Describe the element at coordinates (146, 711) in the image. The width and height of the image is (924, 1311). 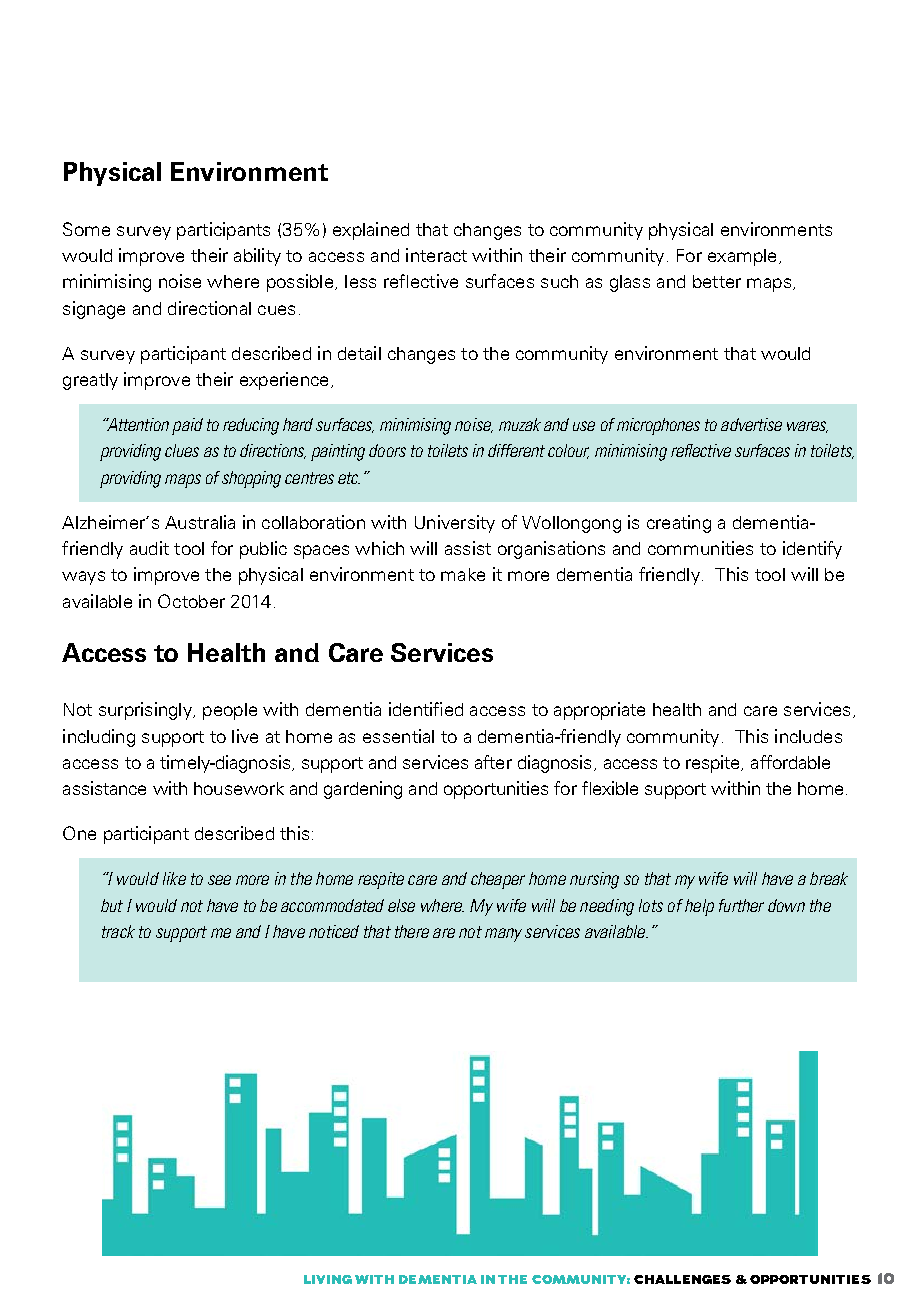
I see `surprisingly` at that location.
